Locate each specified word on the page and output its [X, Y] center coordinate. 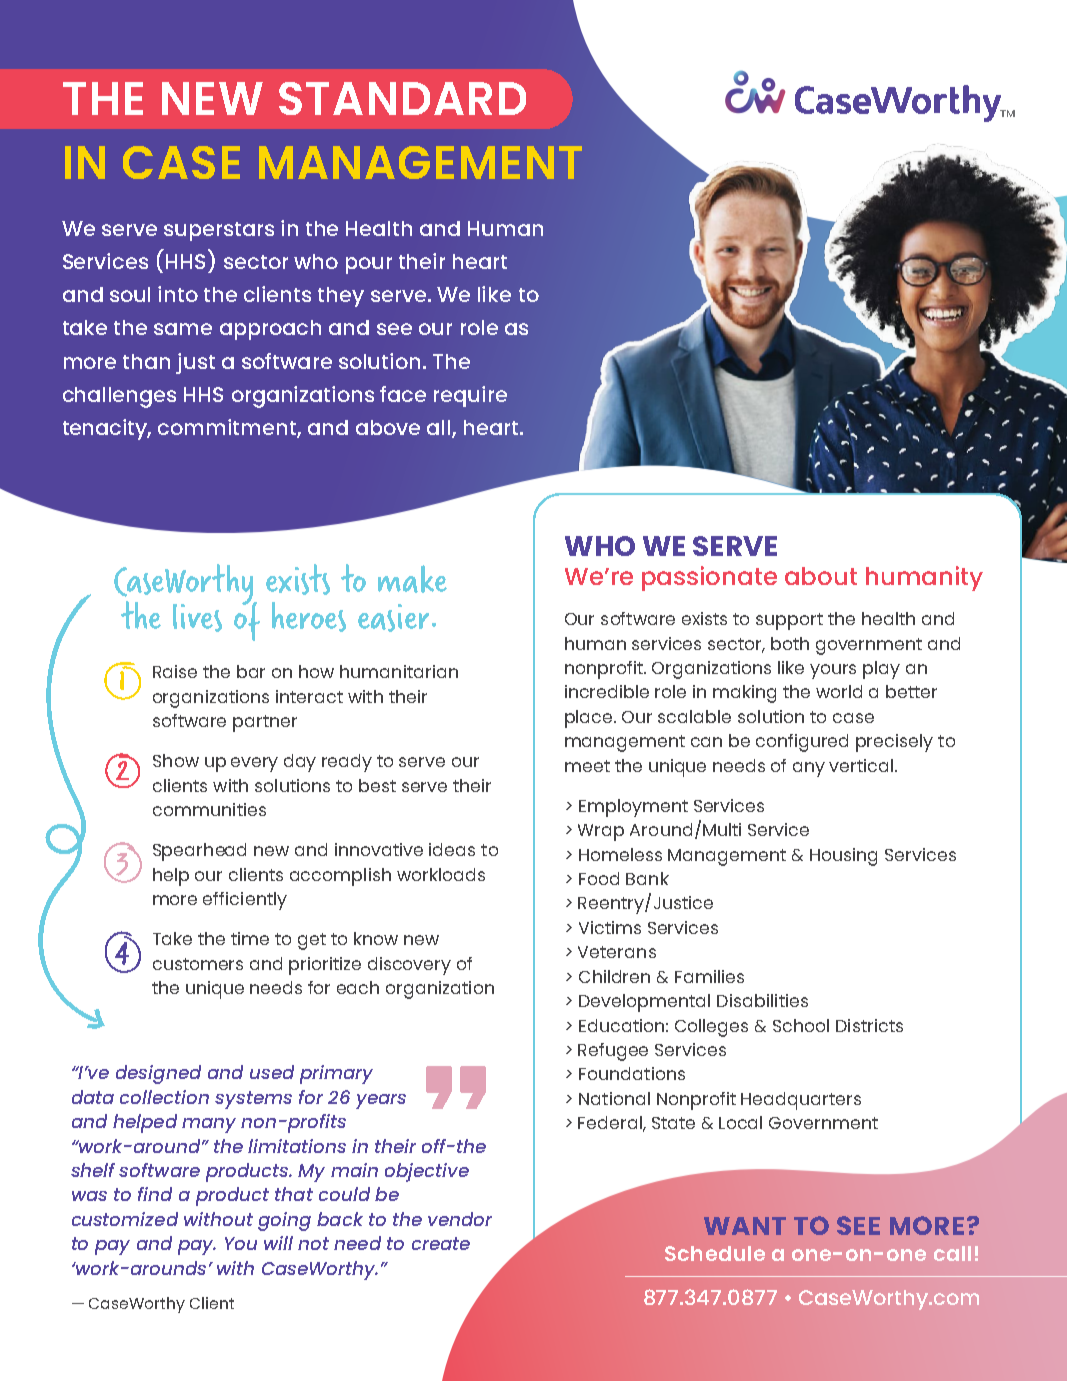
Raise [175, 671]
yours [833, 671]
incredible [607, 691]
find [155, 1194]
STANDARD [402, 98]
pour [369, 265]
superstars [219, 231]
